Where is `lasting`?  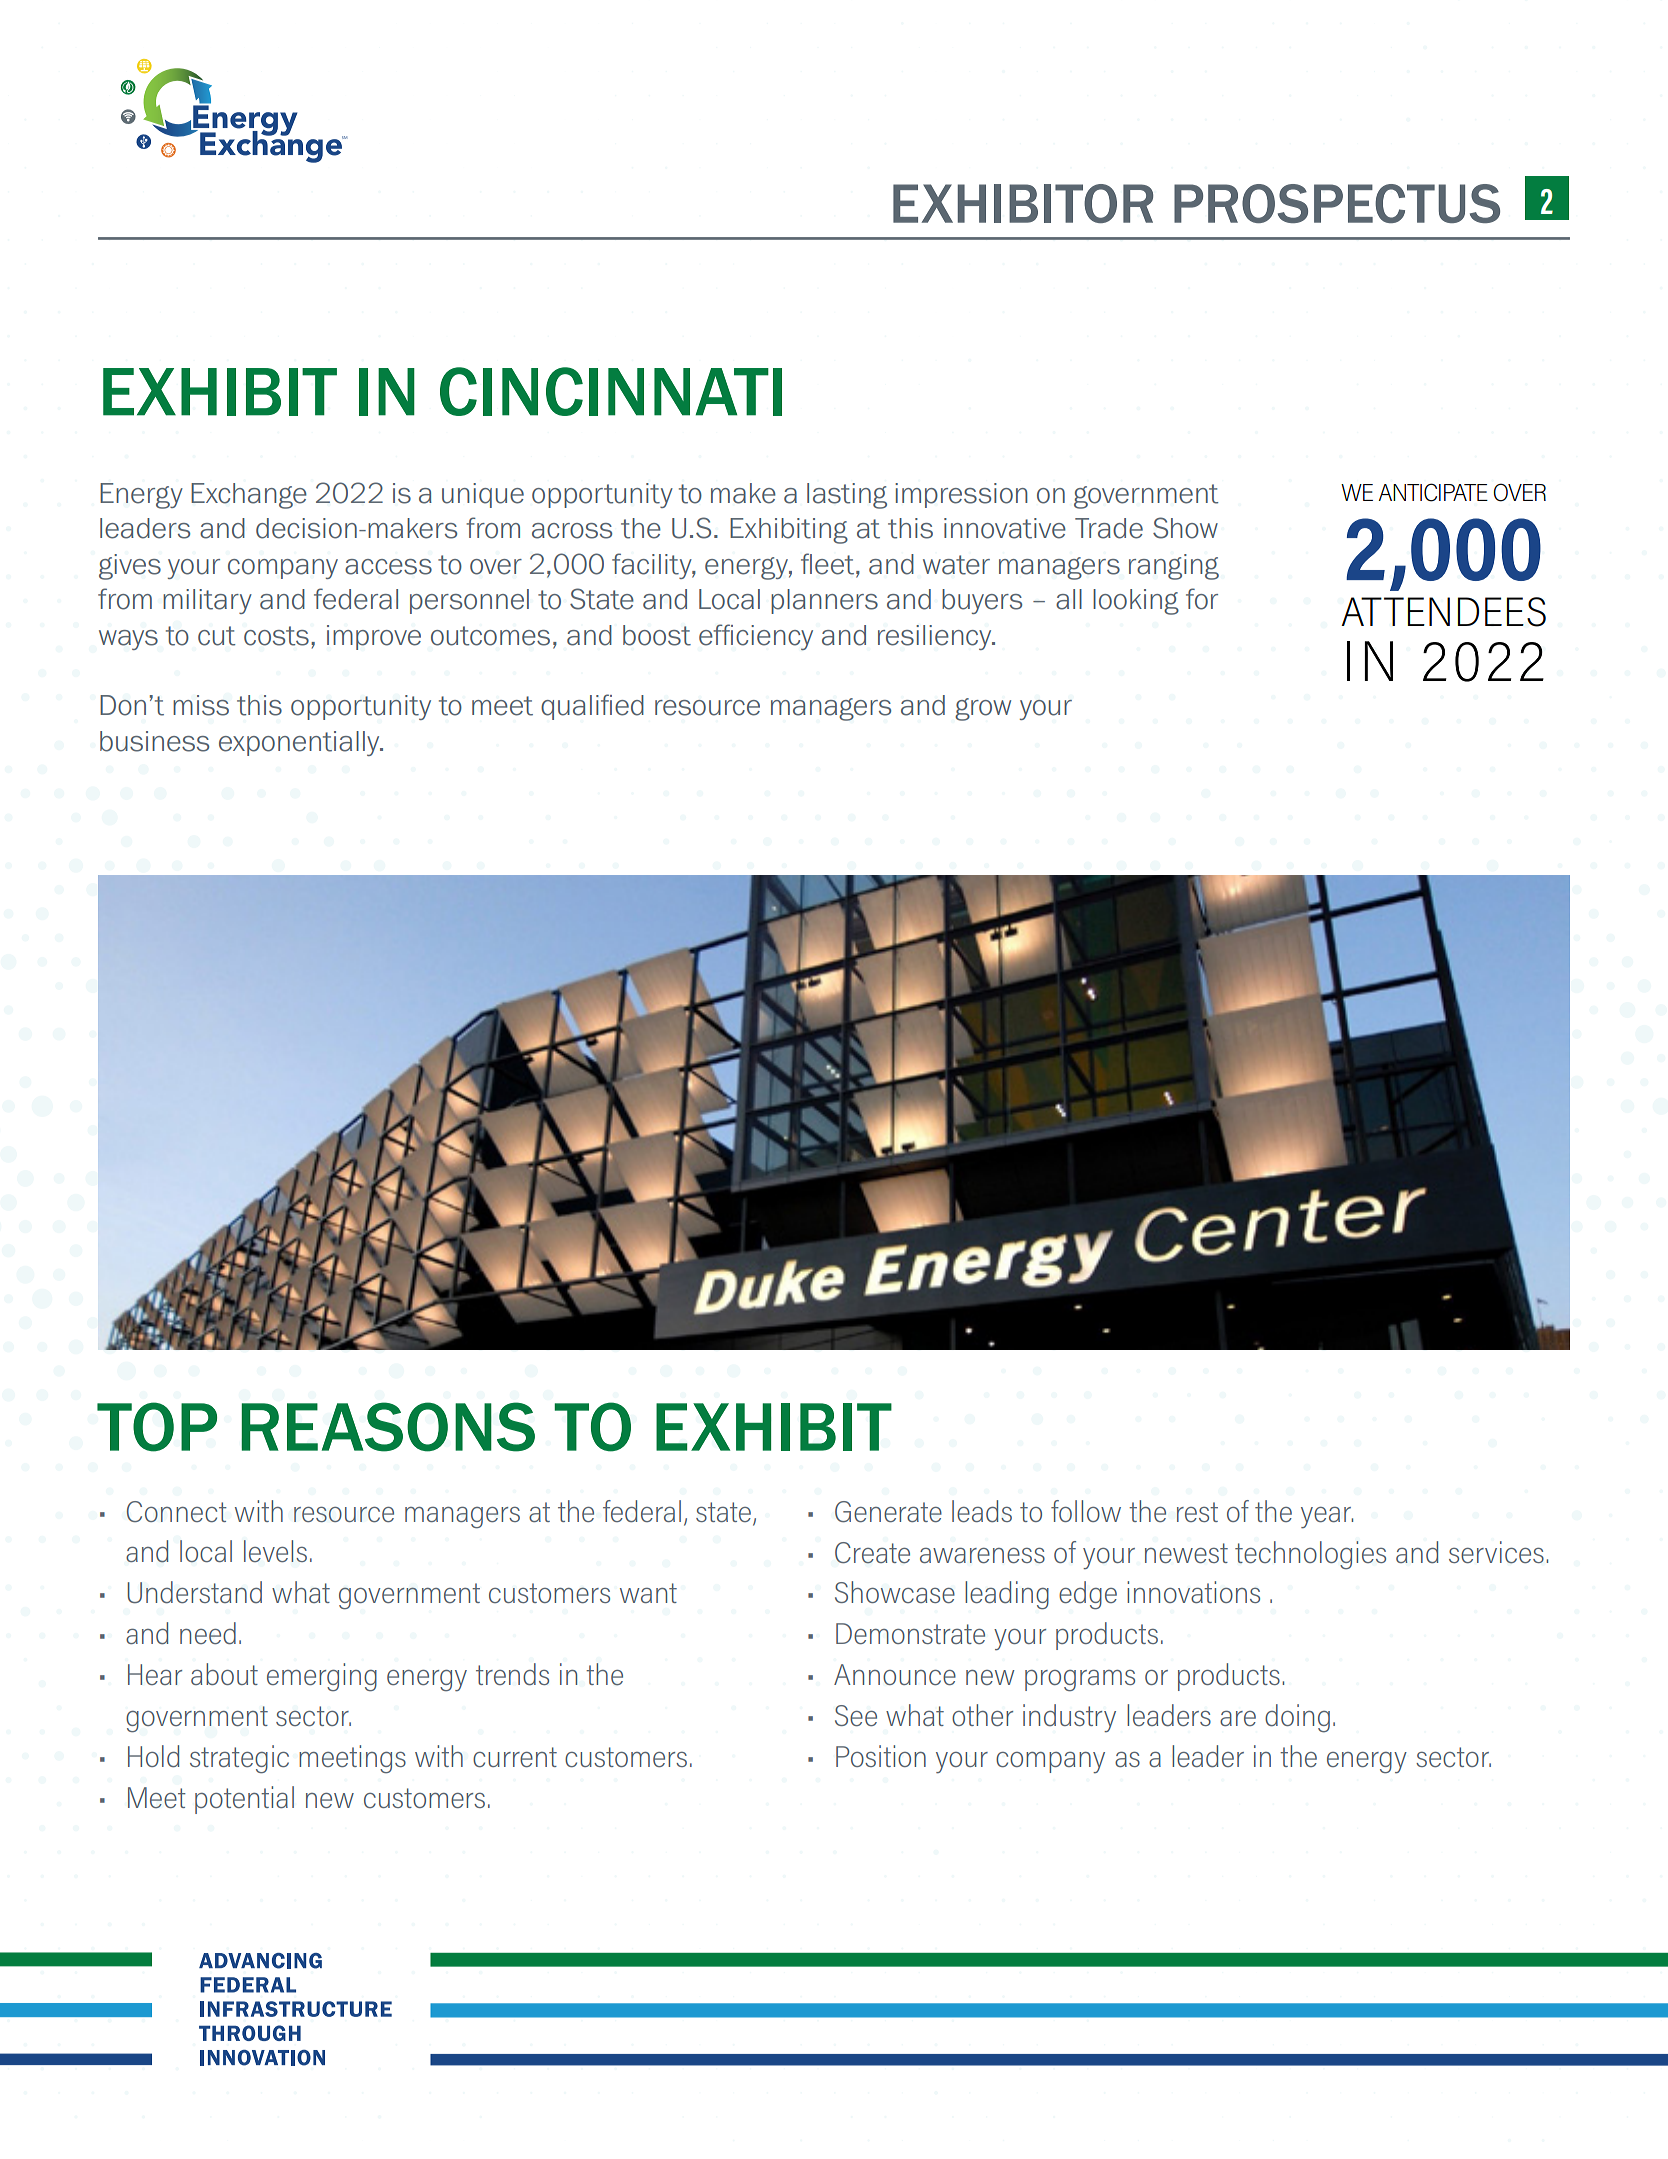
lasting is located at coordinates (847, 496).
